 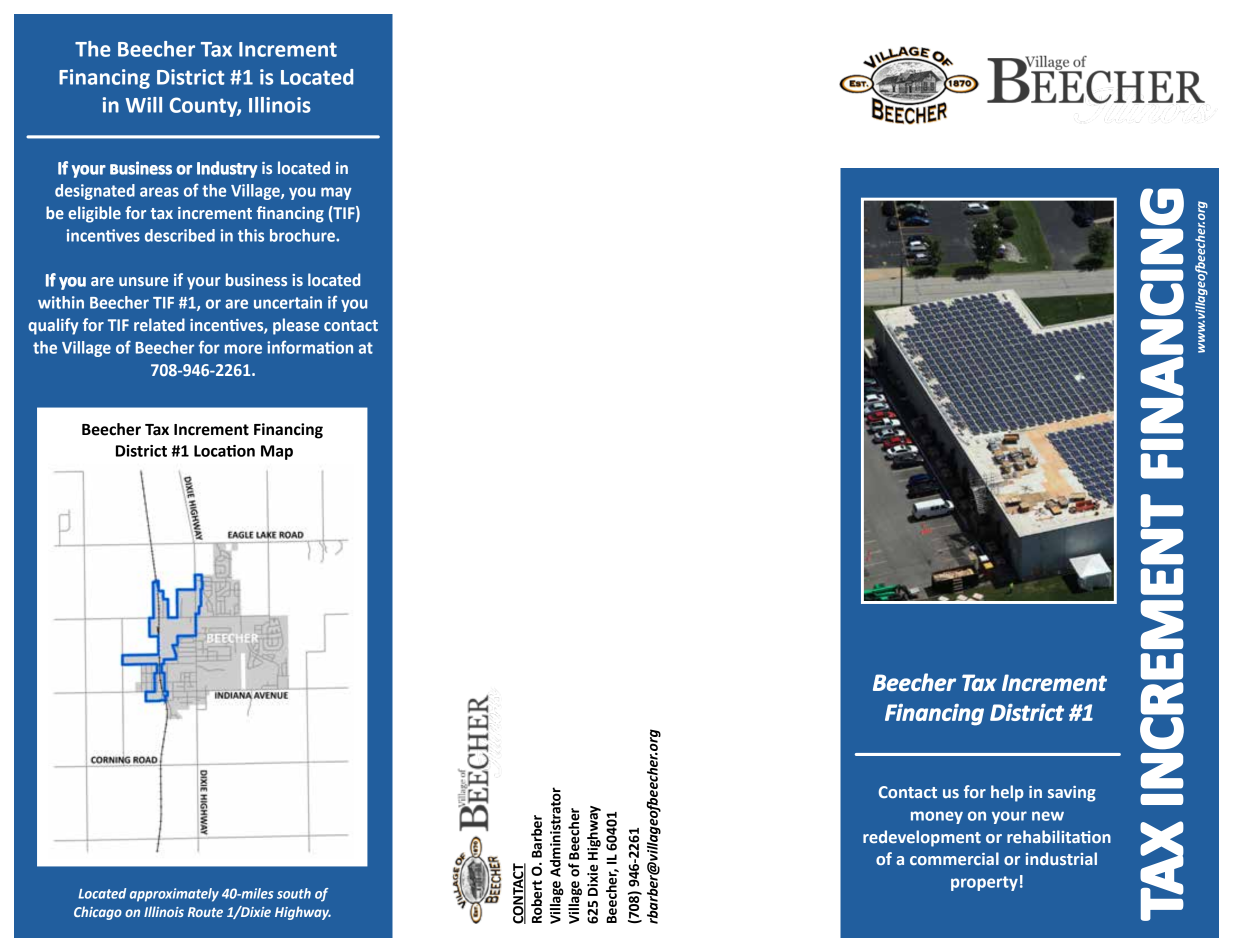 What do you see at coordinates (174, 895) in the screenshot?
I see `approximately` at bounding box center [174, 895].
